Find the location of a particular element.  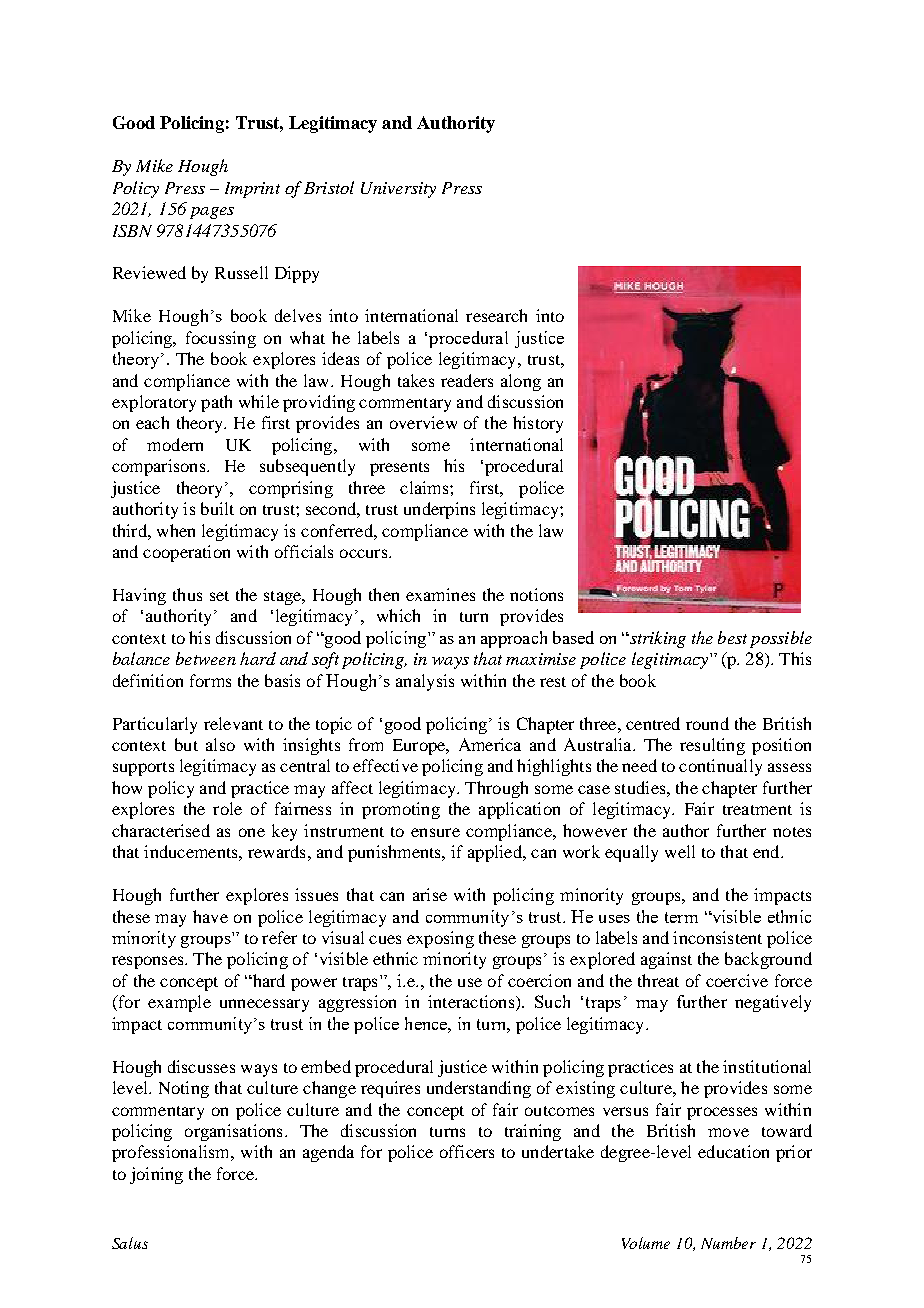

history is located at coordinates (538, 424).
